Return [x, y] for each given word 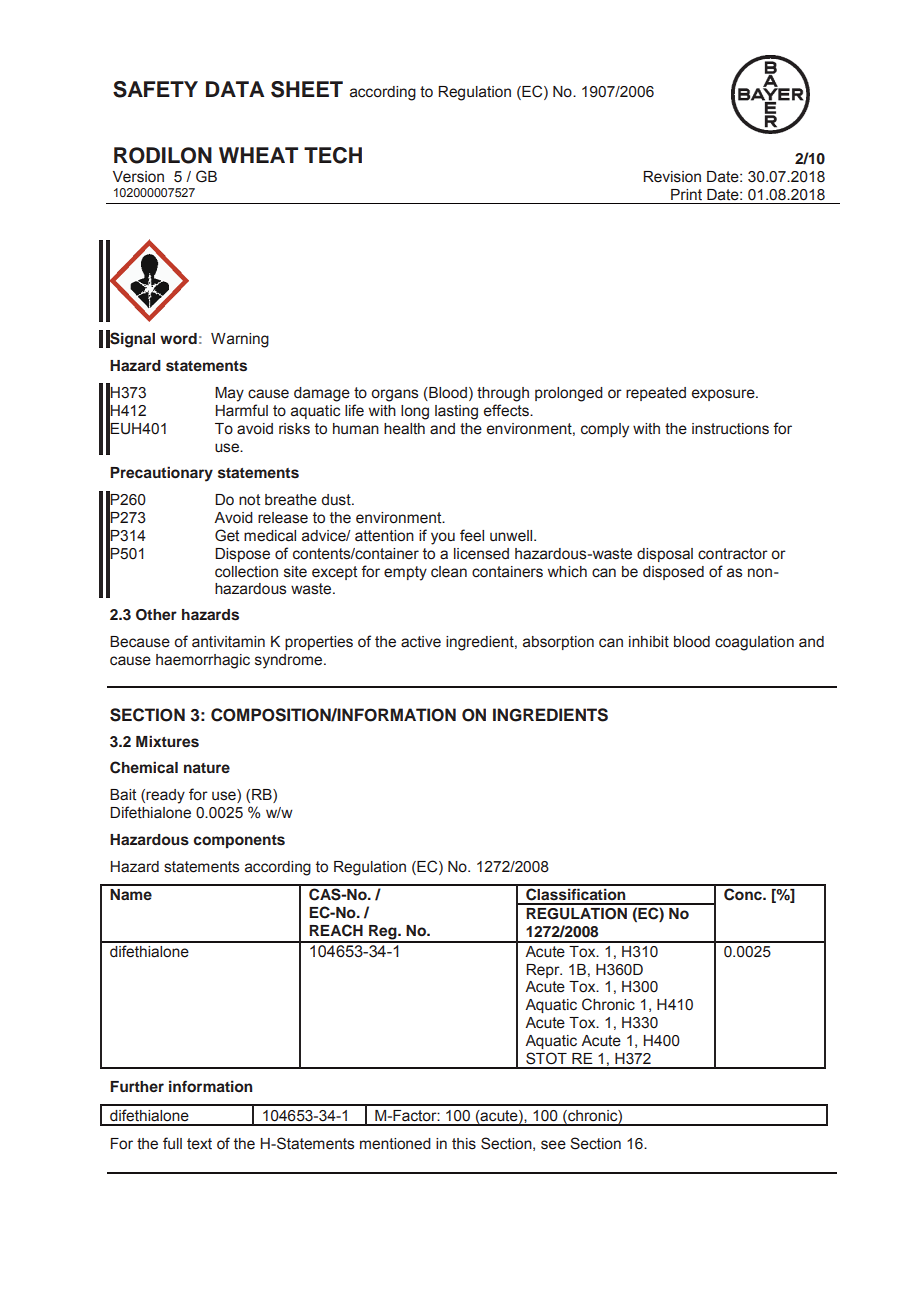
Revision [672, 177]
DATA [235, 89]
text [199, 1144]
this [464, 1144]
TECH [333, 155]
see [553, 1145]
